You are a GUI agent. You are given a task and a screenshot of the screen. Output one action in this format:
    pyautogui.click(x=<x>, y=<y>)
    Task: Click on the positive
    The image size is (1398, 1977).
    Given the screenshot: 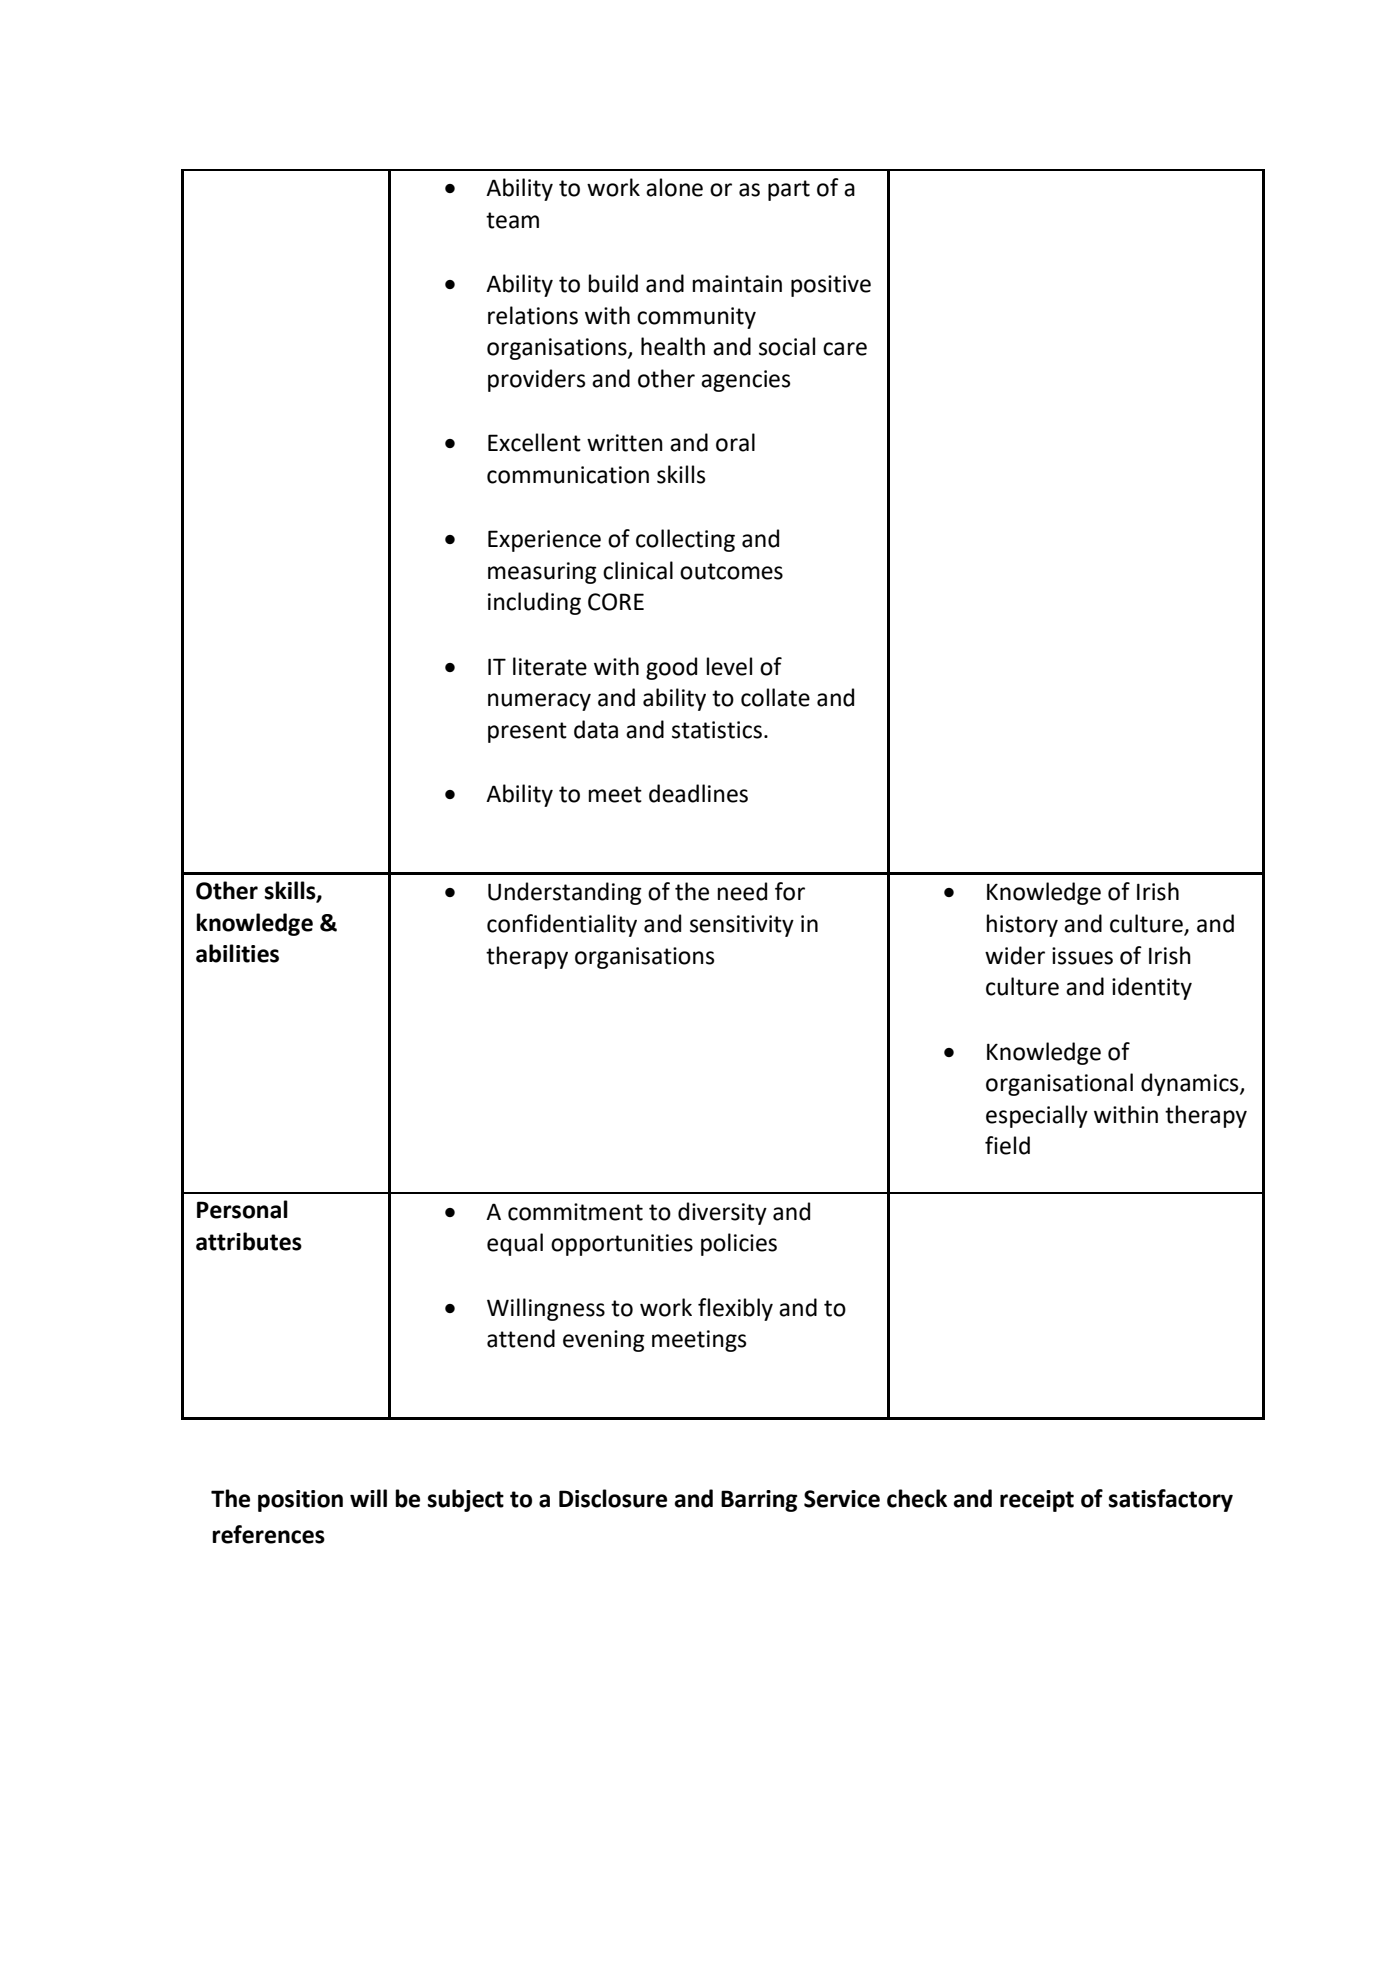 What is the action you would take?
    pyautogui.click(x=831, y=286)
